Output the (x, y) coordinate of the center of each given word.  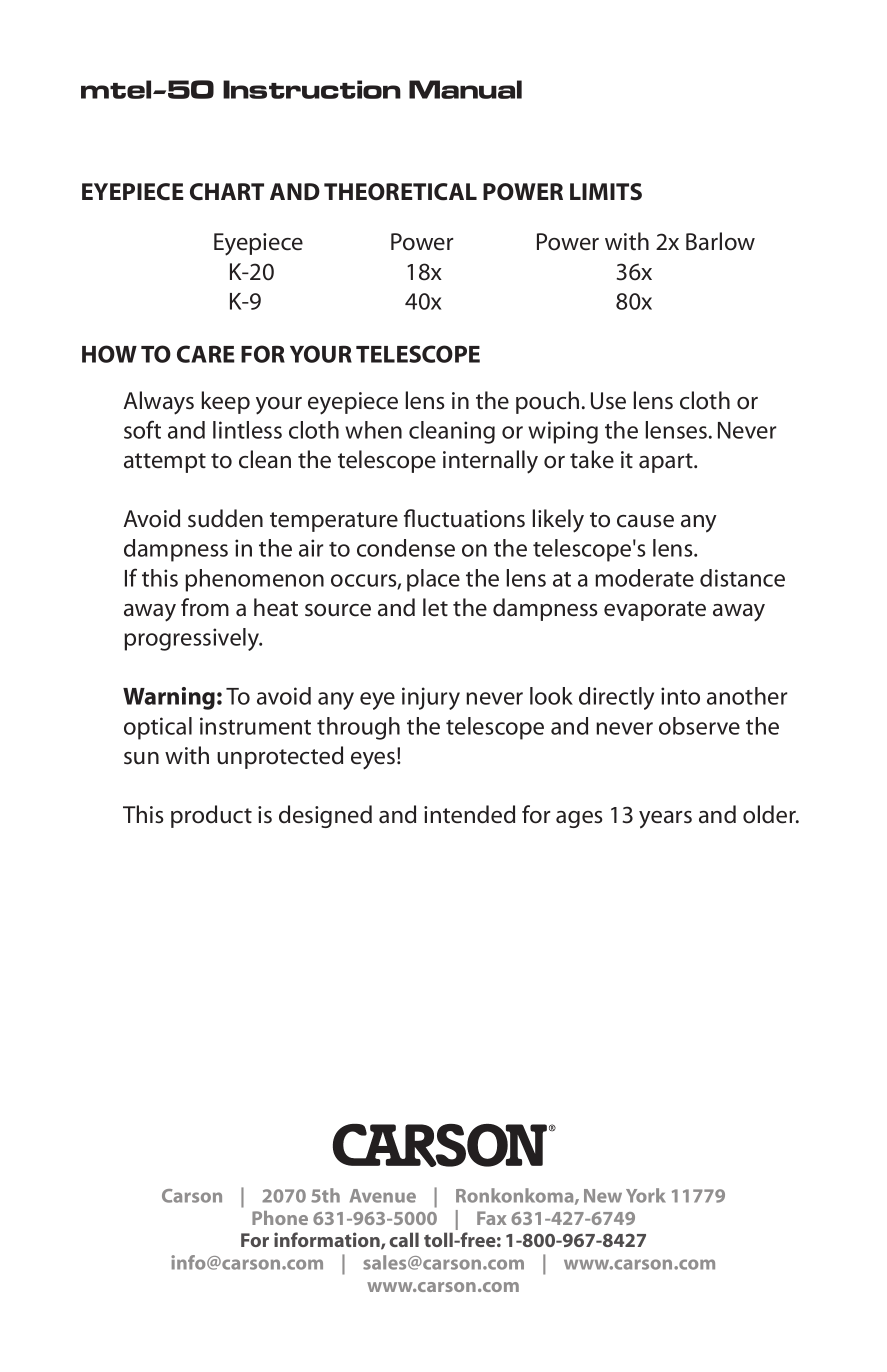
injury (431, 698)
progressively (193, 639)
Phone (280, 1218)
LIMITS (606, 192)
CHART (227, 192)
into (680, 696)
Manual (465, 89)
